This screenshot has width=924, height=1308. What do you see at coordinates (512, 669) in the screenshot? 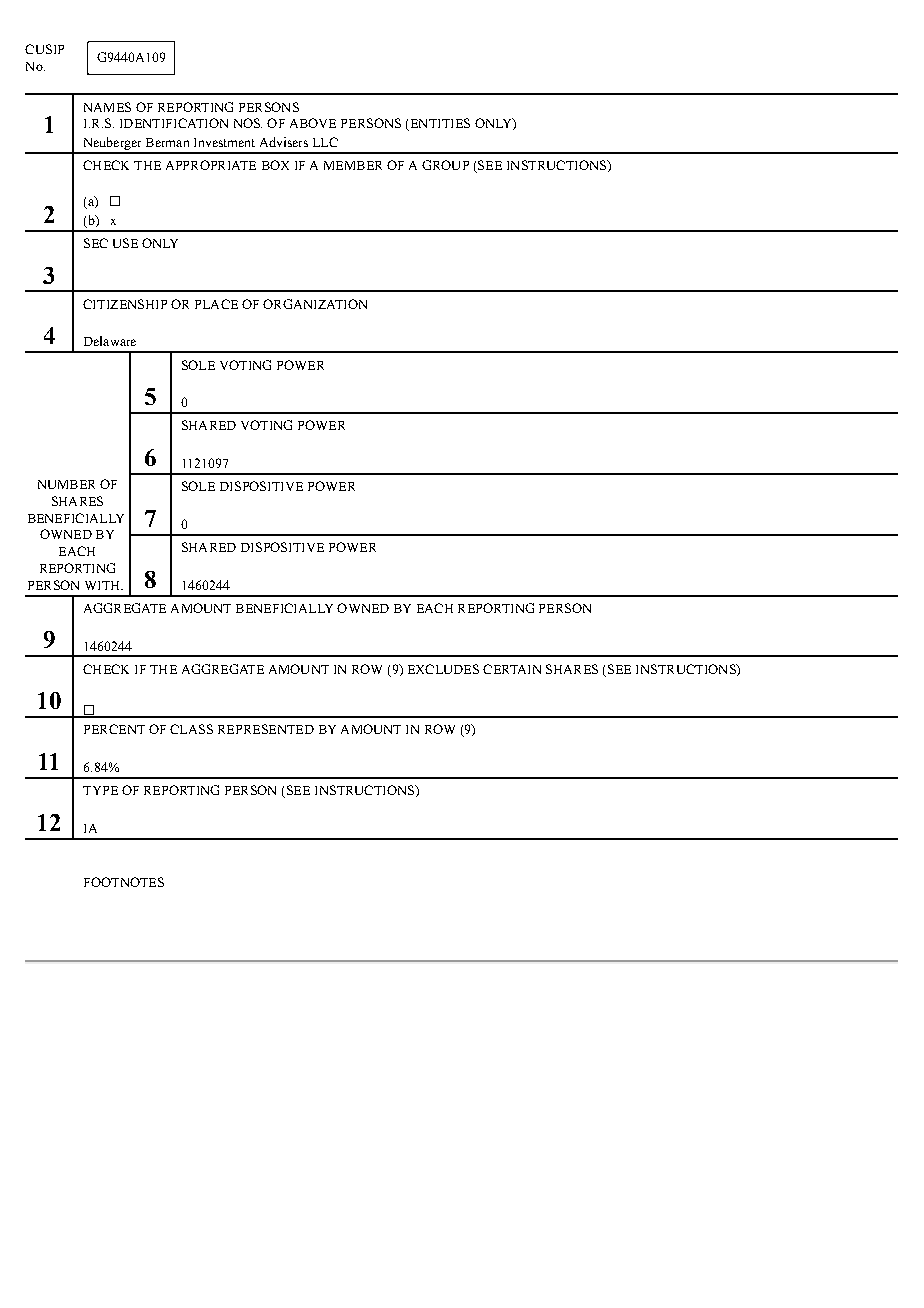
I see `CERTAIN` at bounding box center [512, 669].
